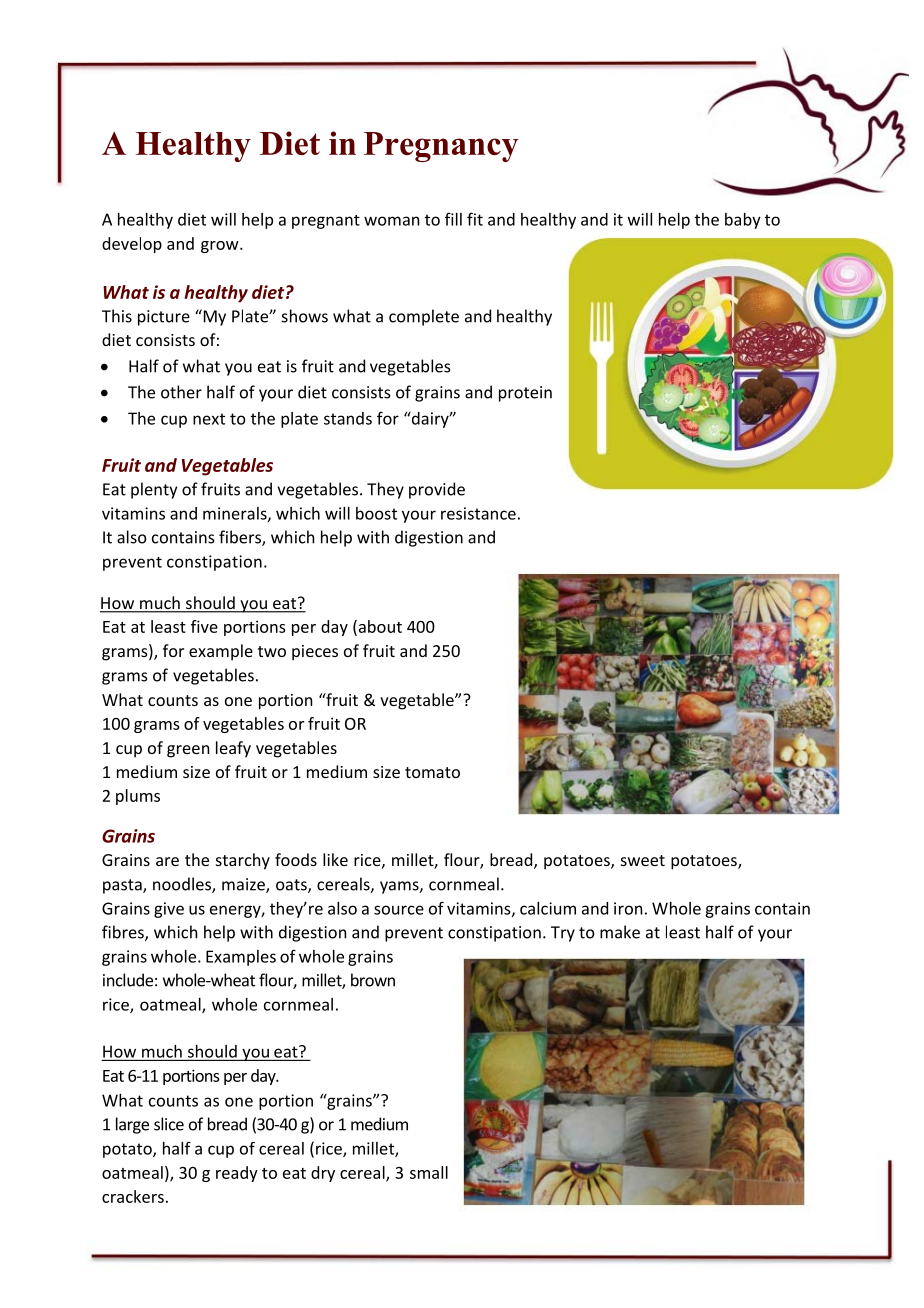 Image resolution: width=924 pixels, height=1308 pixels. Describe the element at coordinates (221, 247) in the screenshot. I see `grow` at that location.
